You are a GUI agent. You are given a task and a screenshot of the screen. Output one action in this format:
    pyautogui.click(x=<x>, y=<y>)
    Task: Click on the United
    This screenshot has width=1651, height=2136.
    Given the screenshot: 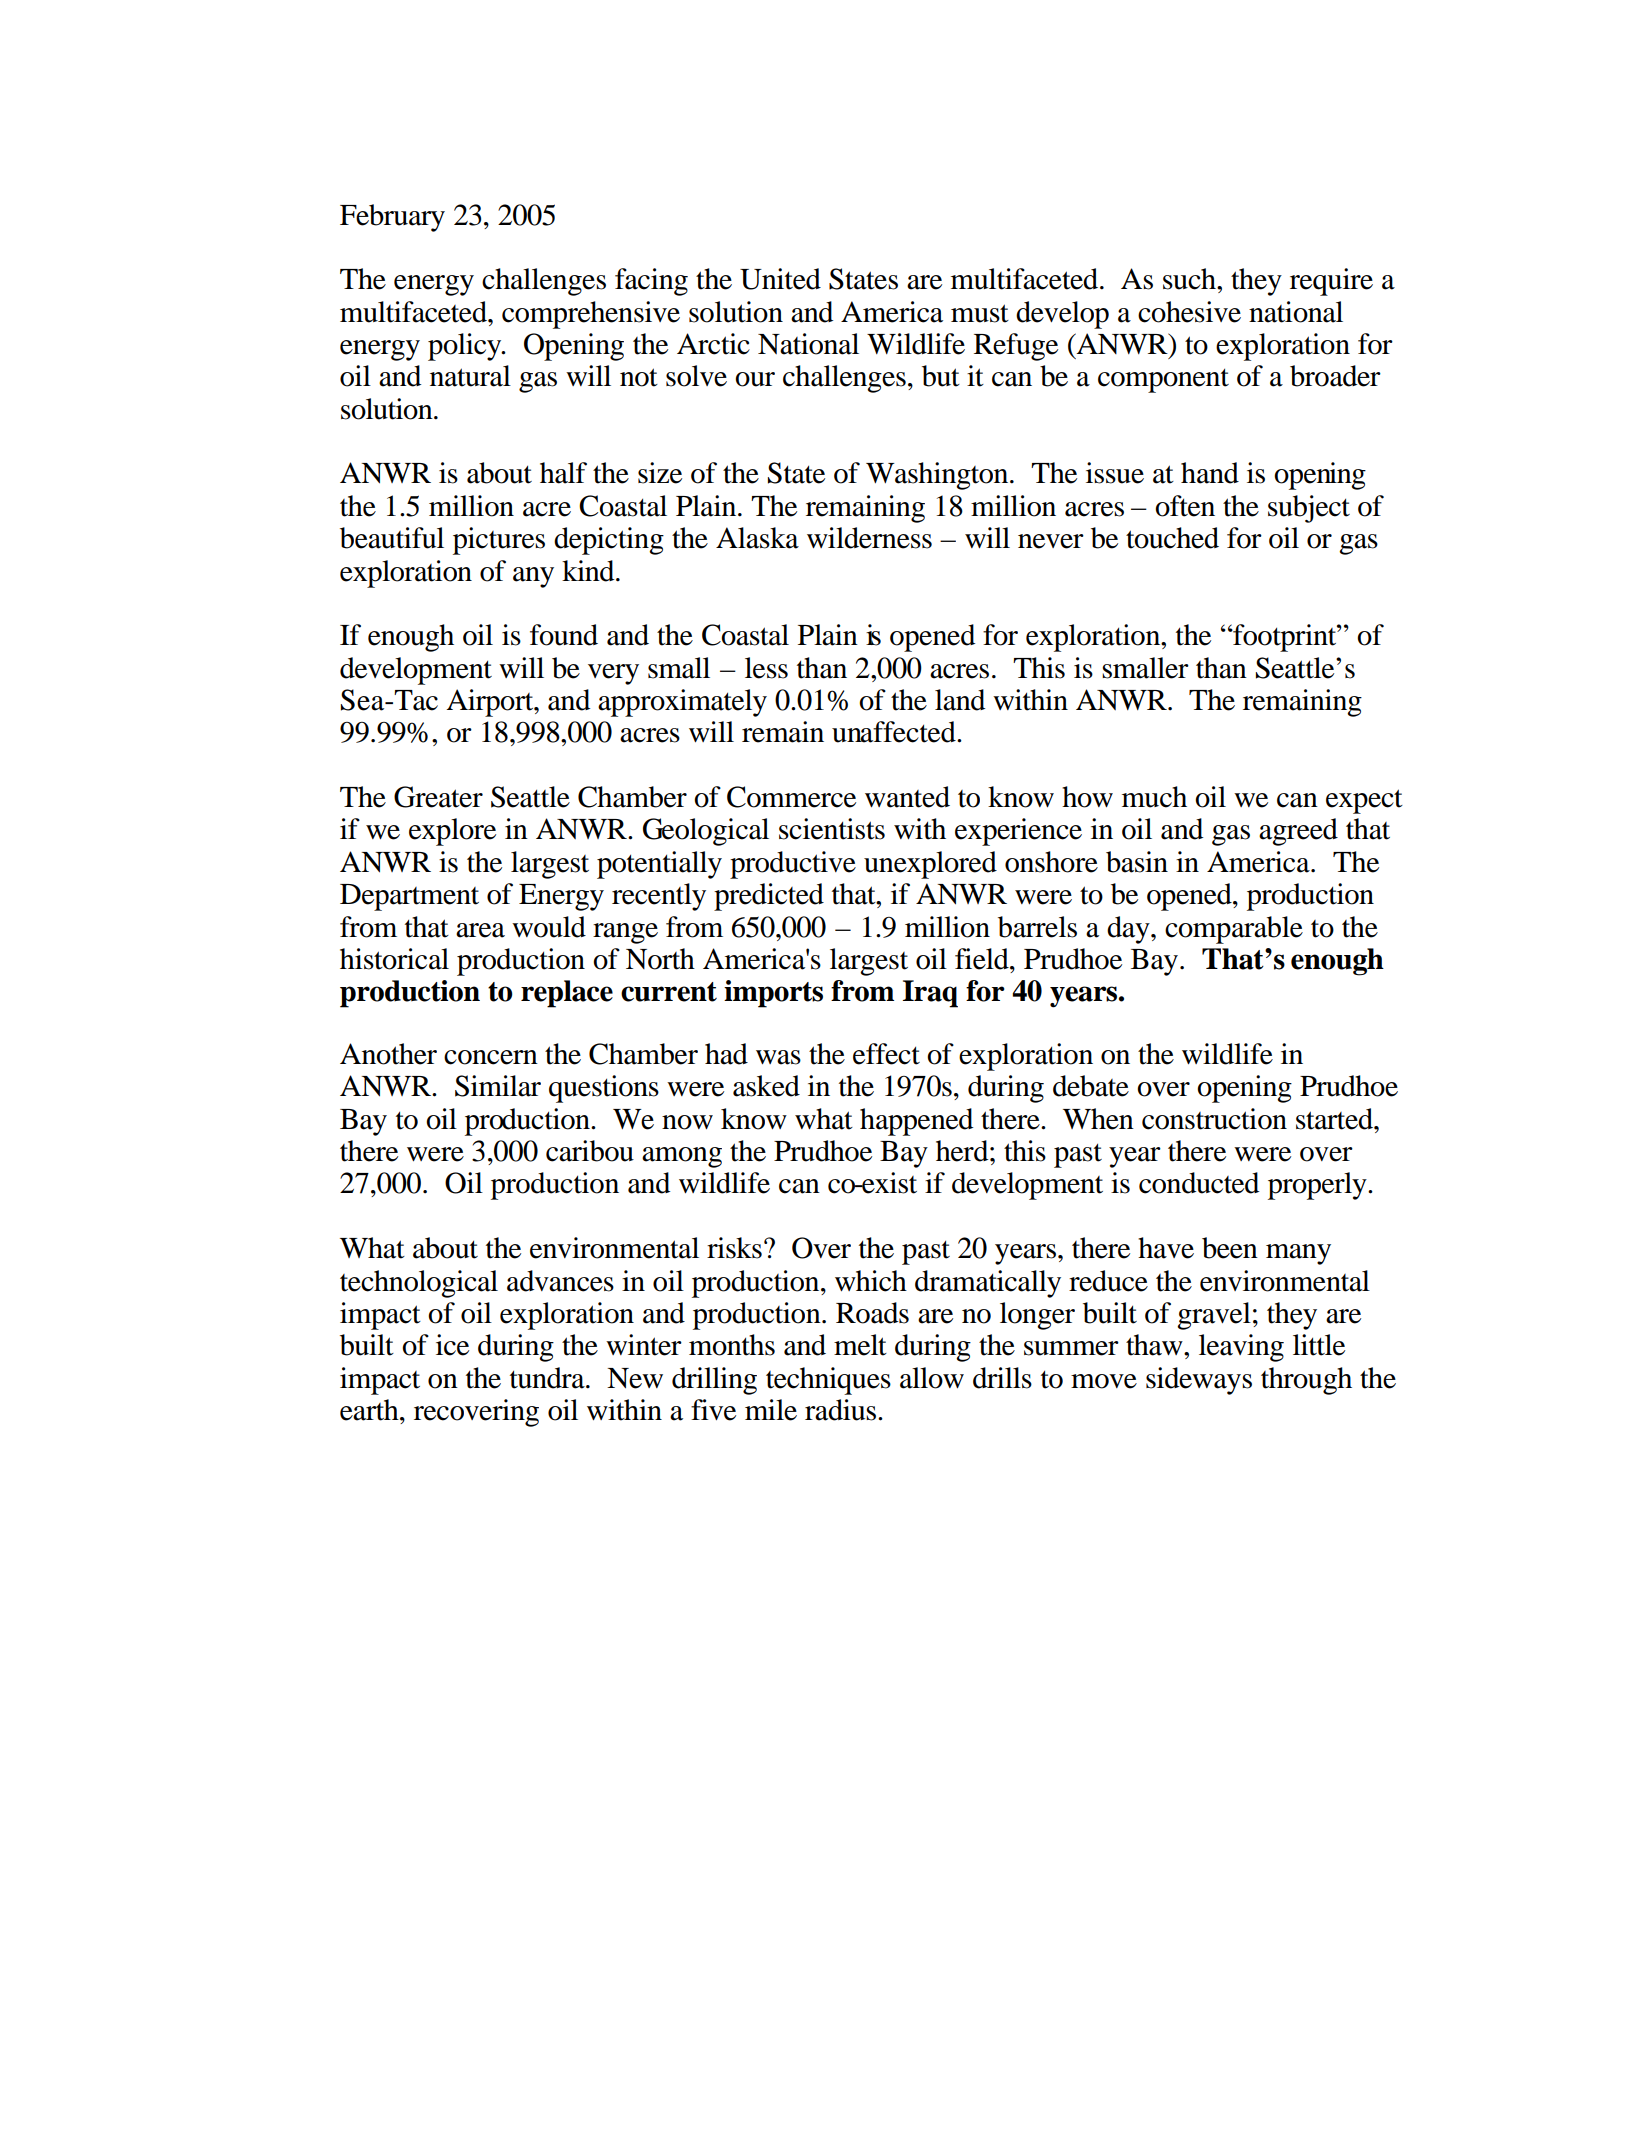 What is the action you would take?
    pyautogui.click(x=780, y=279)
